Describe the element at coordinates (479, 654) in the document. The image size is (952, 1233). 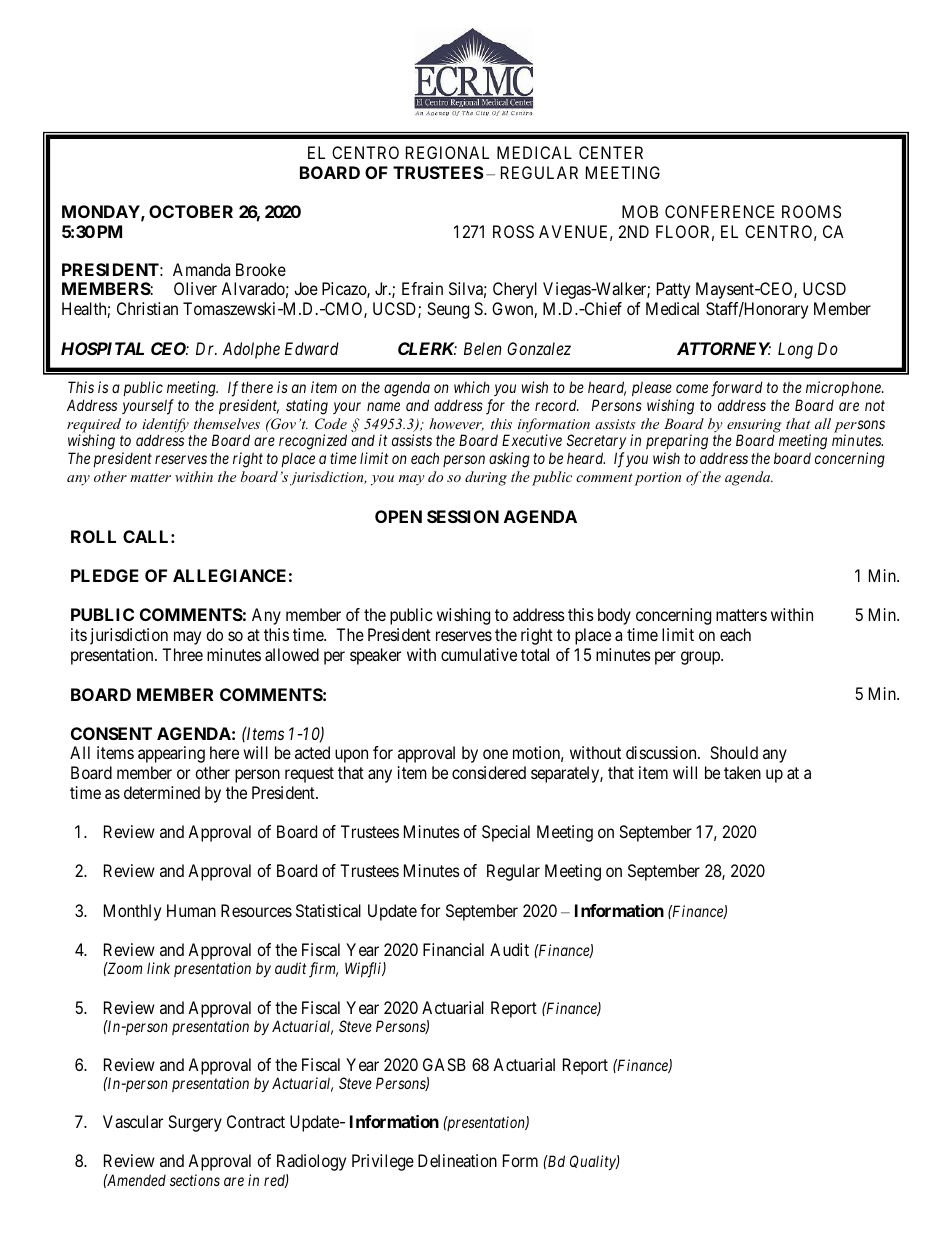
I see `cumulative` at that location.
